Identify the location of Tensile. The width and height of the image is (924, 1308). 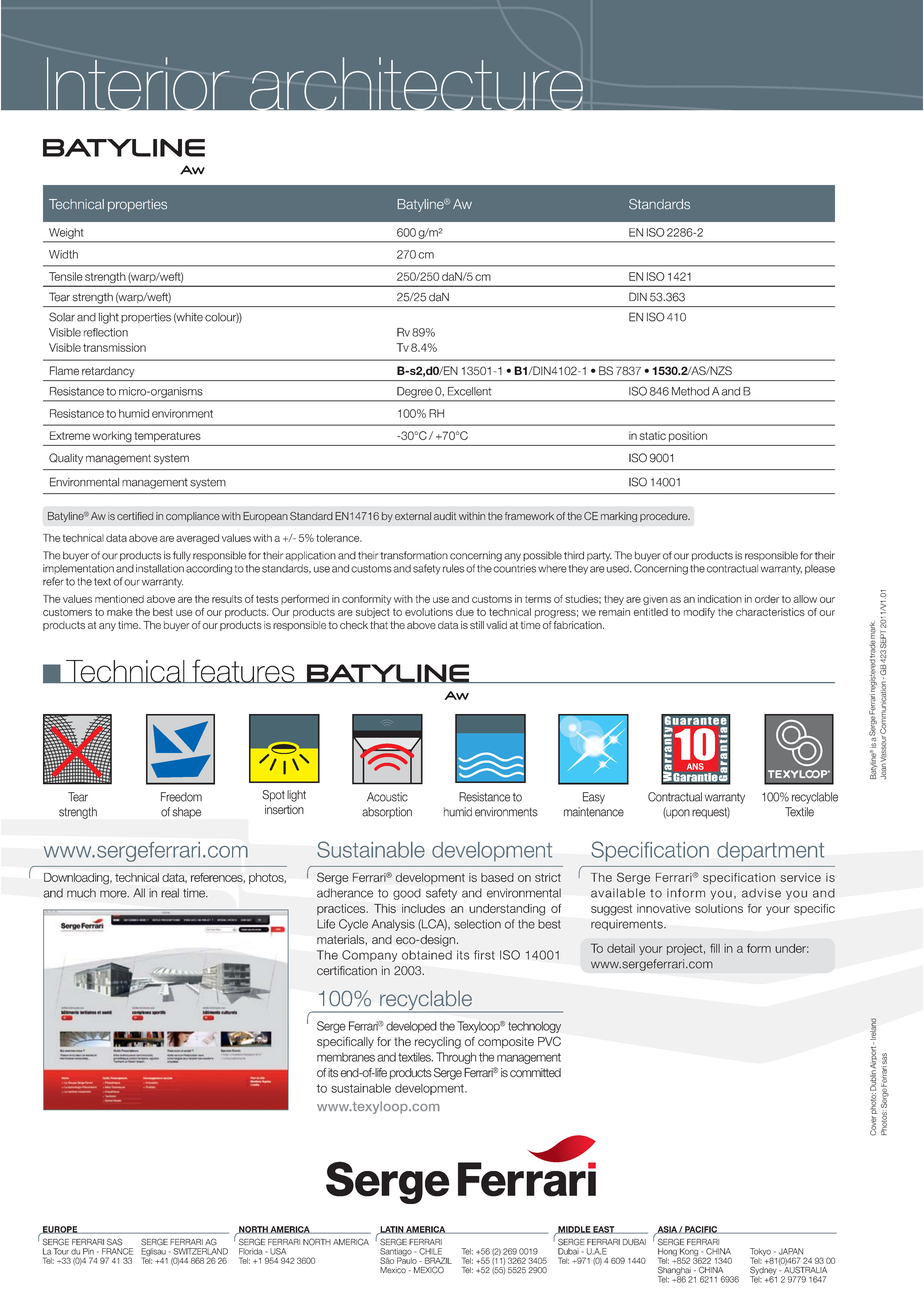
(66, 276).
